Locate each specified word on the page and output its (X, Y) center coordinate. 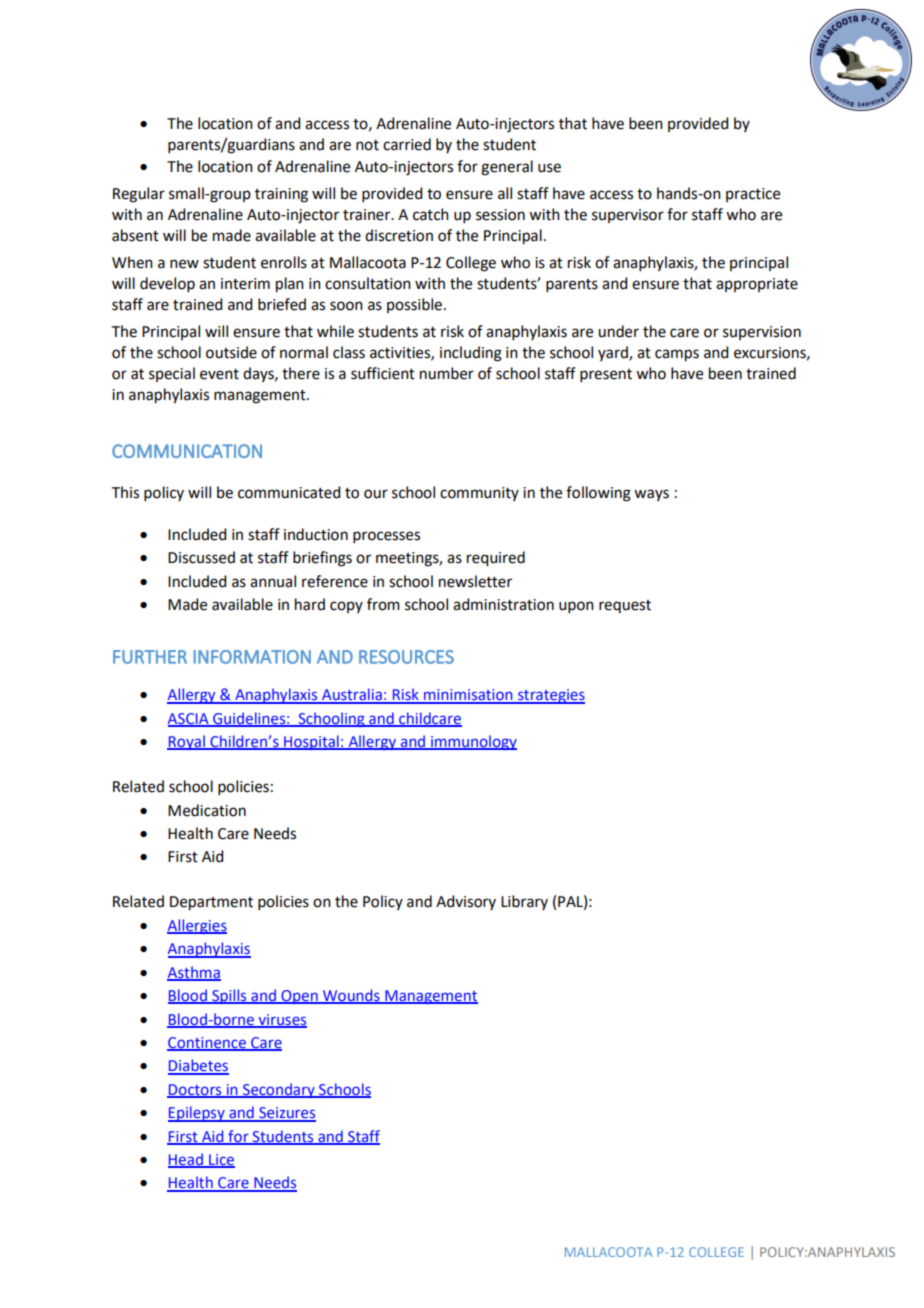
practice (753, 195)
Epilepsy (197, 1114)
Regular (139, 195)
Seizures (286, 1114)
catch (431, 214)
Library (524, 902)
